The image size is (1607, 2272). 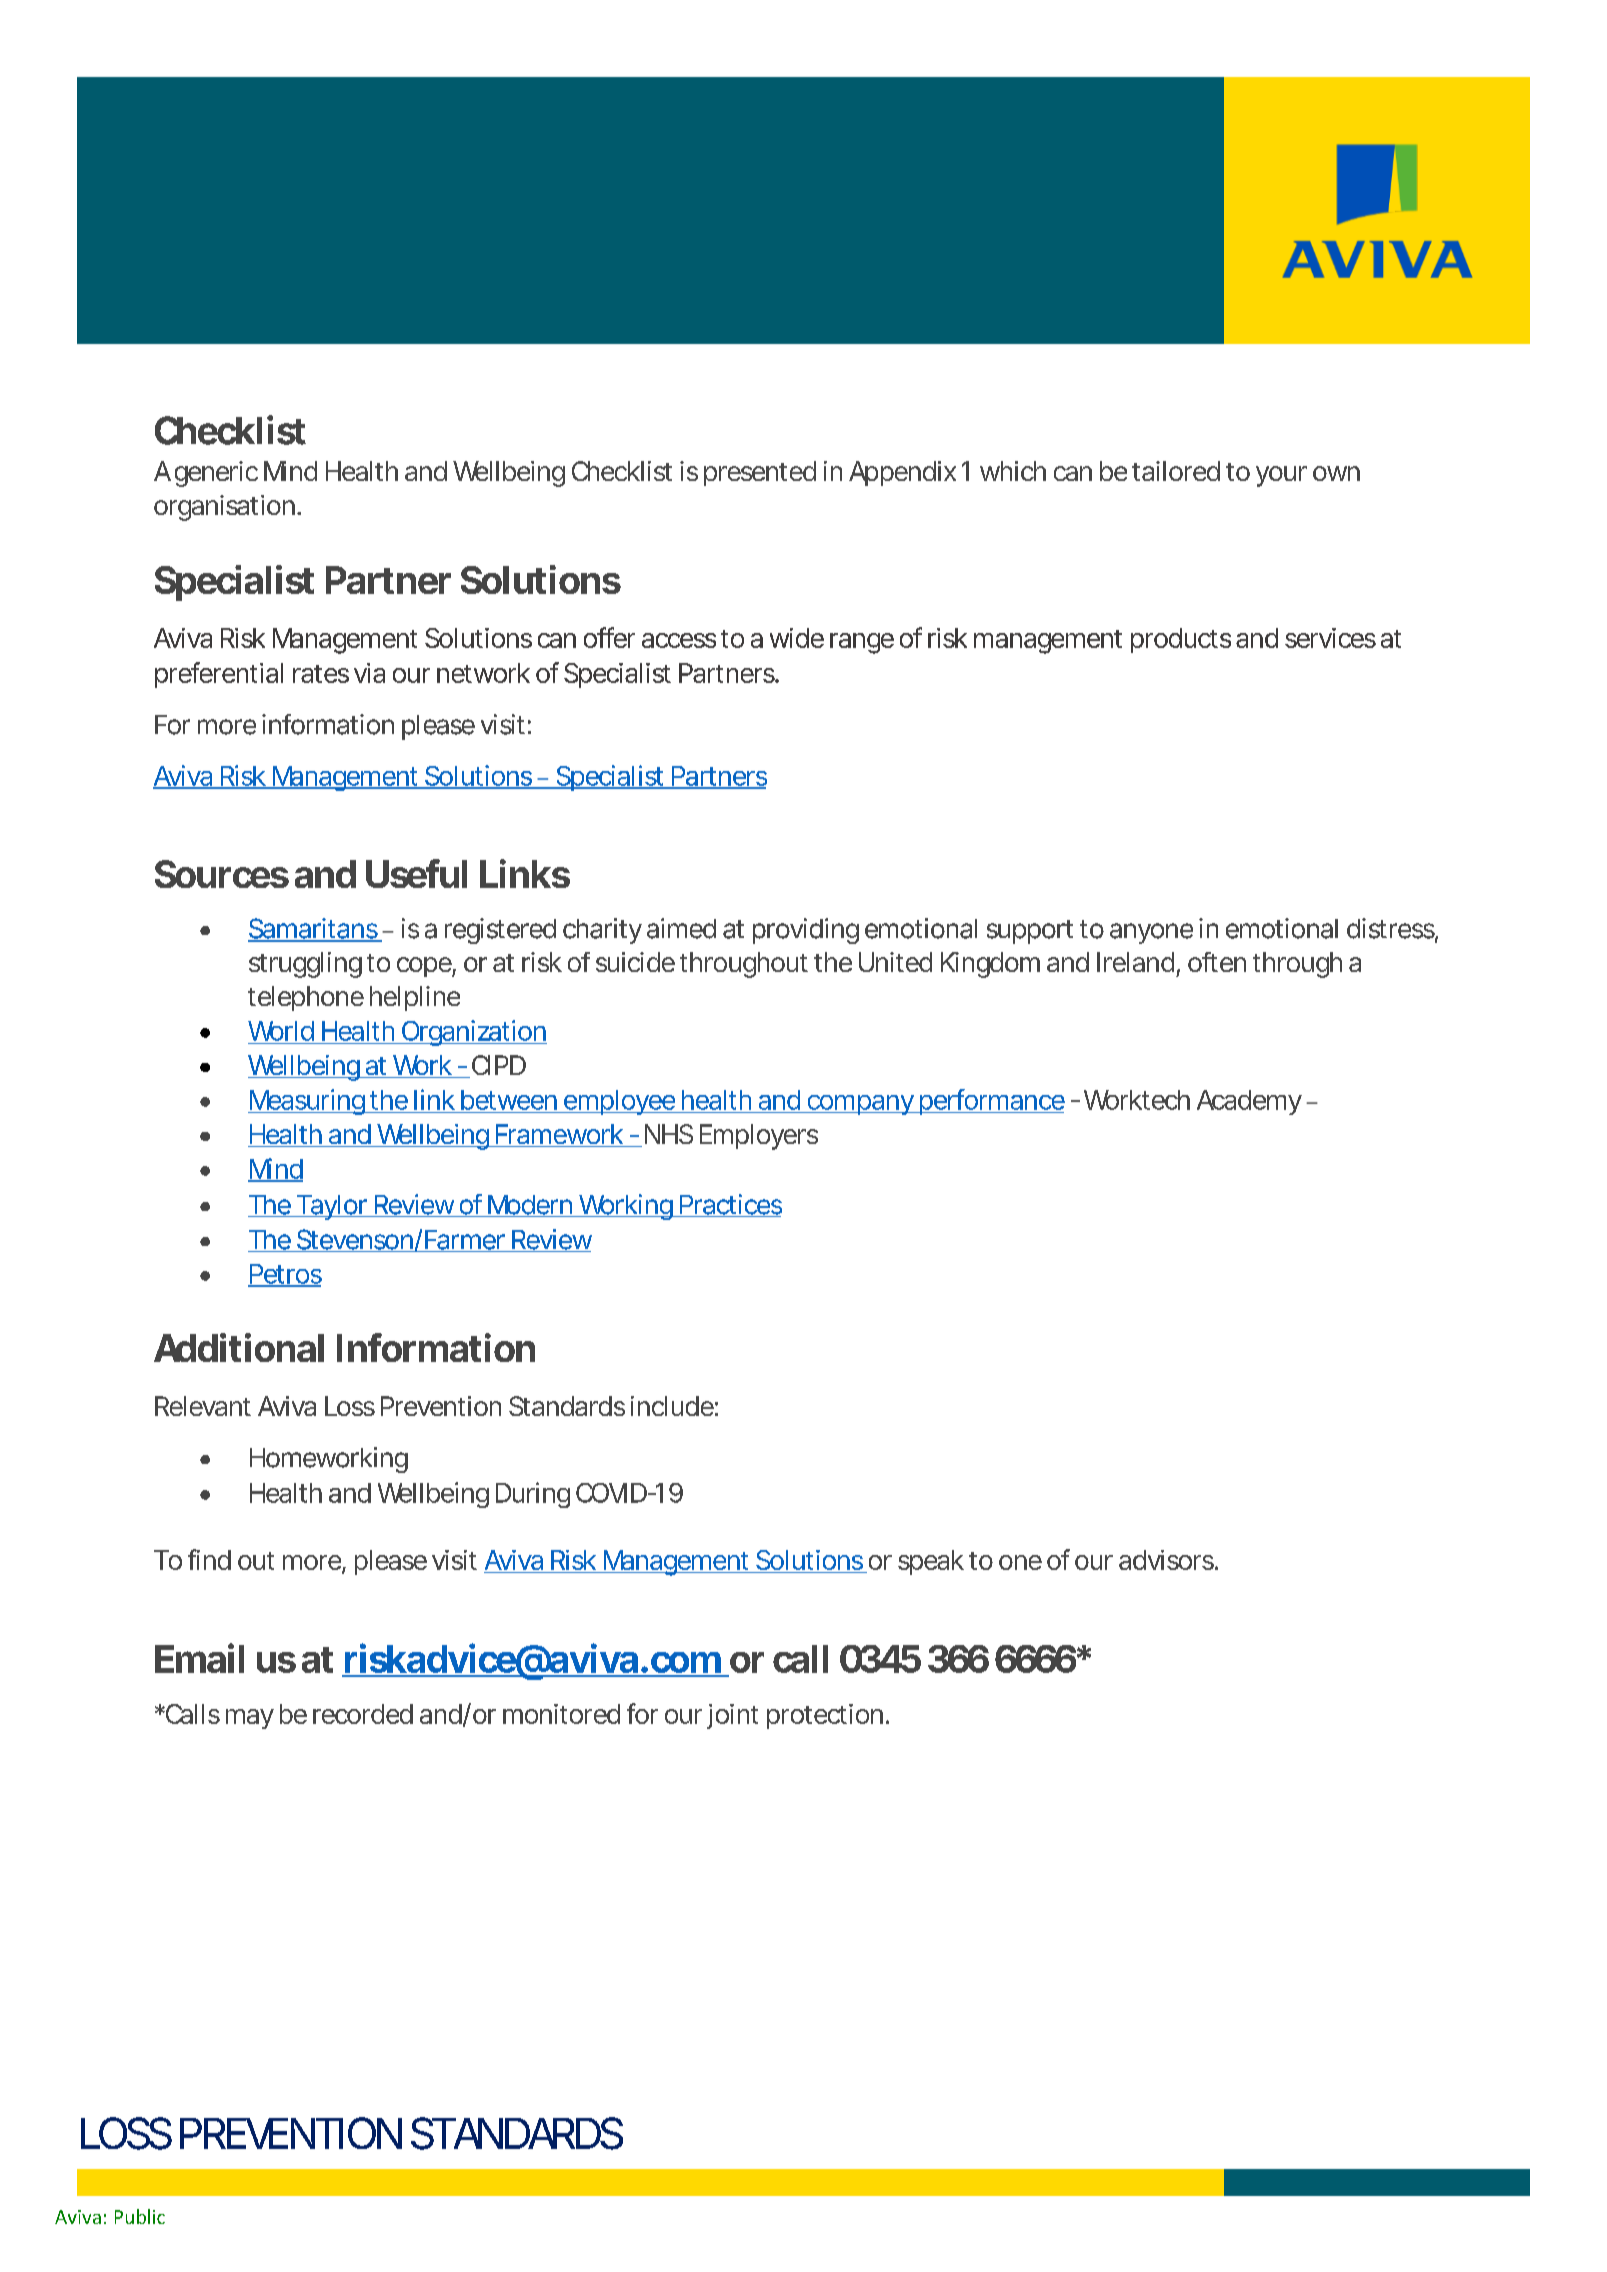 I want to click on joint, so click(x=732, y=1716).
